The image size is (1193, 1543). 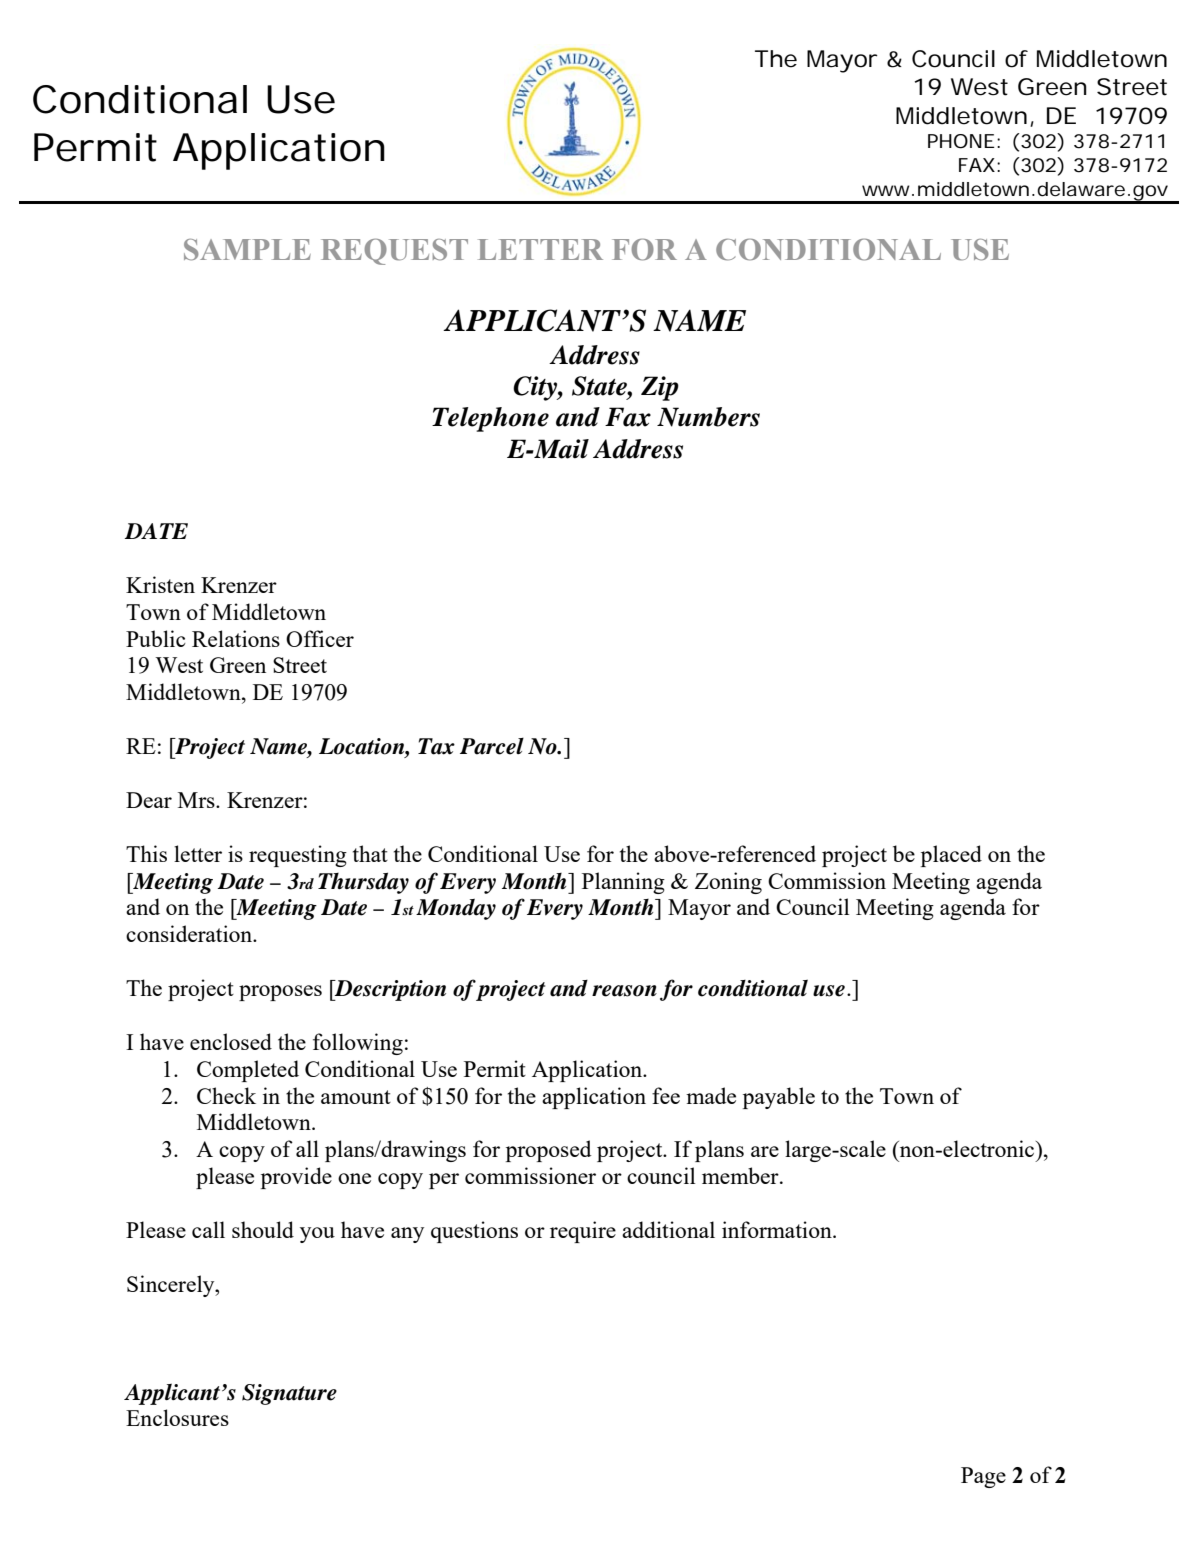 What do you see at coordinates (708, 417) in the image?
I see `Numbers` at bounding box center [708, 417].
